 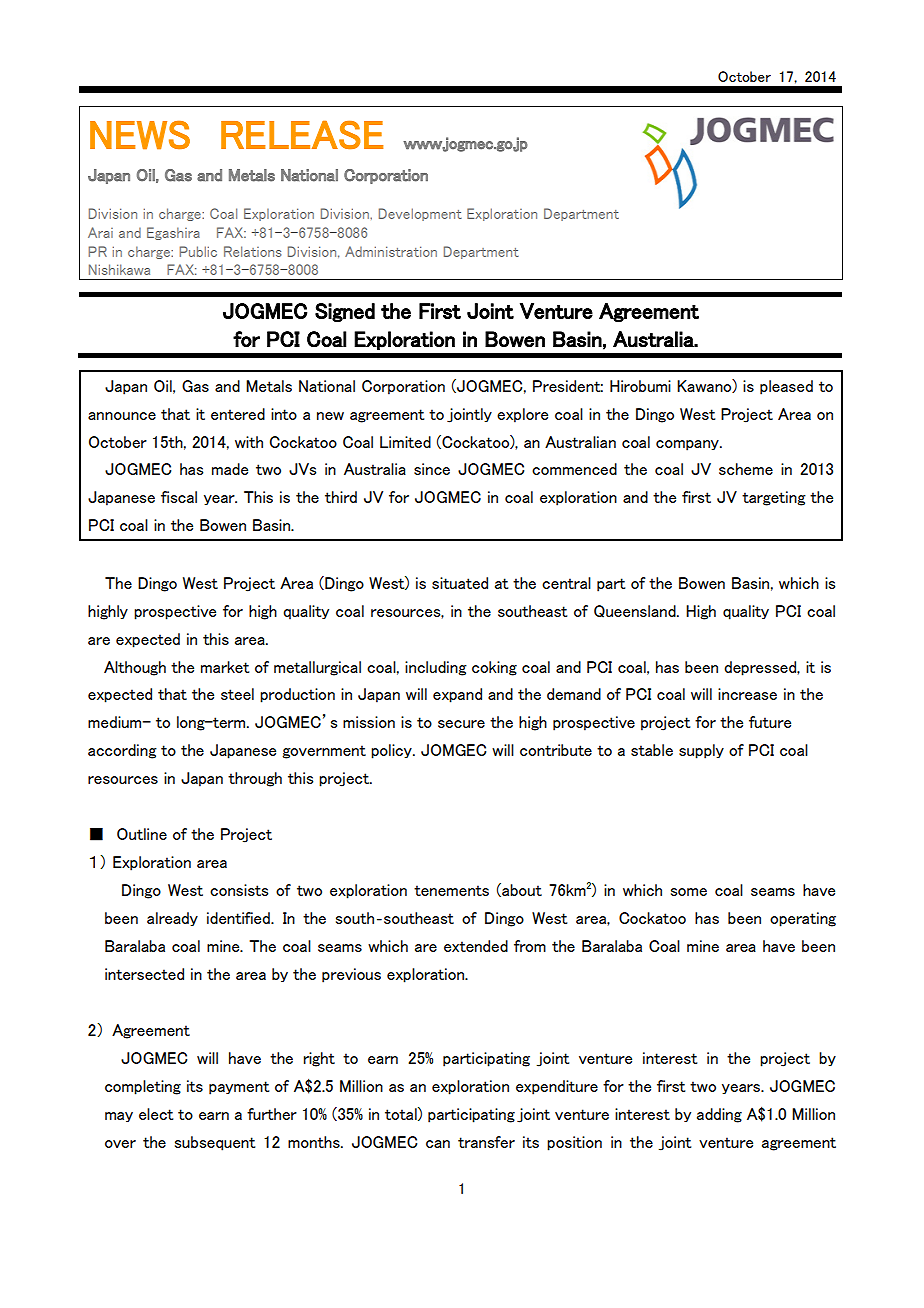 I want to click on subsequent, so click(x=215, y=1143).
